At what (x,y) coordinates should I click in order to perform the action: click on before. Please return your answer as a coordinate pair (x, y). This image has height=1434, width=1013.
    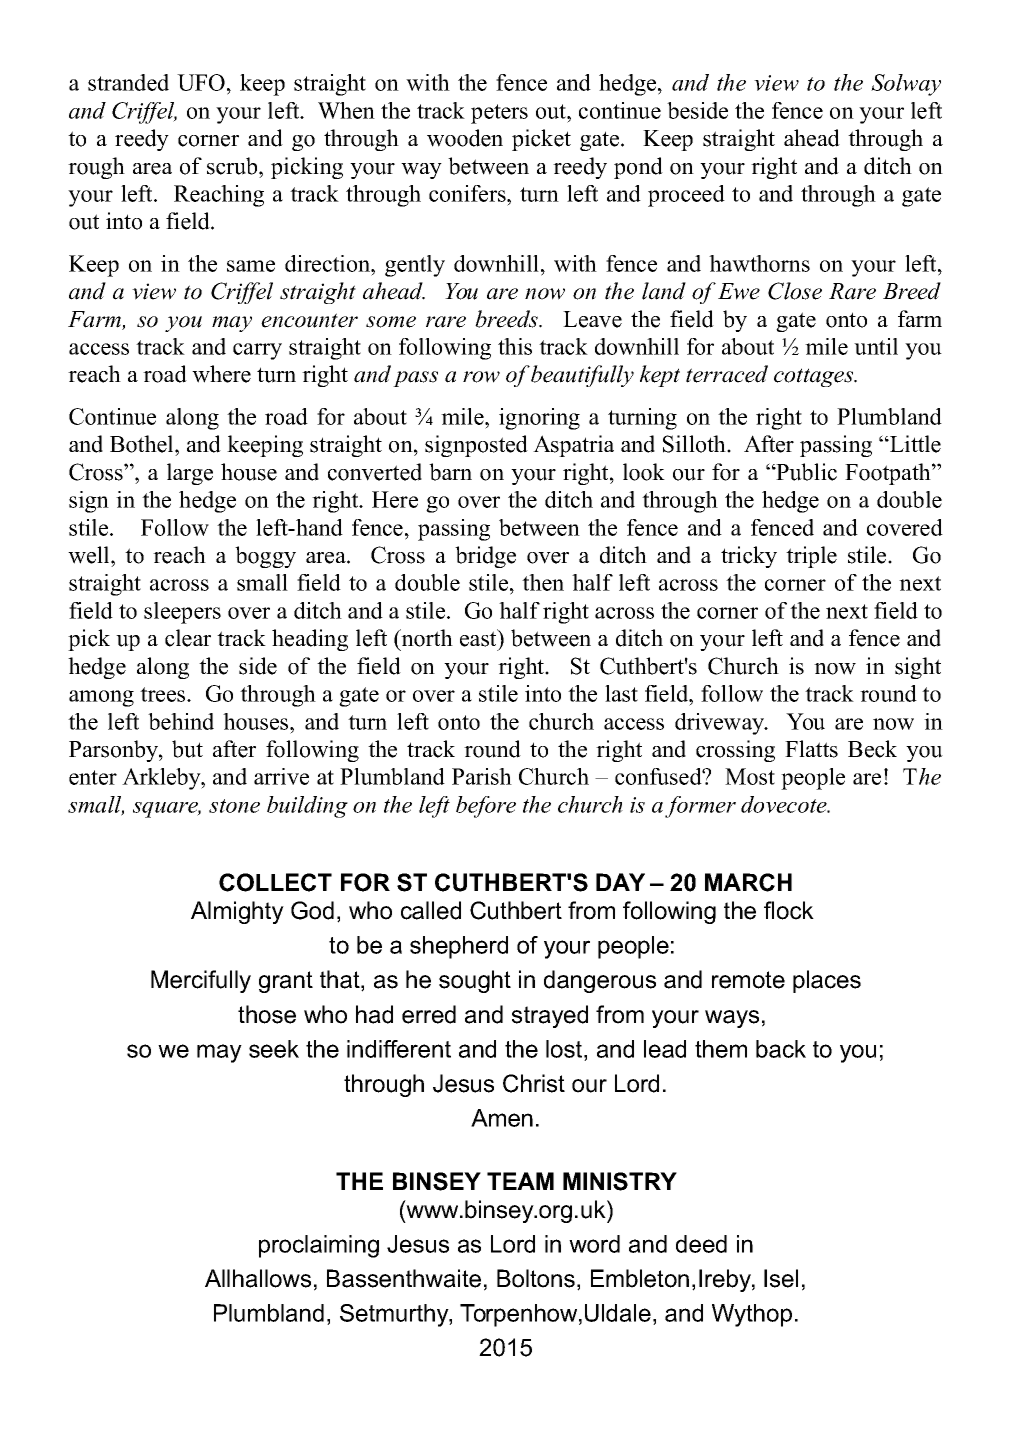
    Looking at the image, I should click on (486, 807).
